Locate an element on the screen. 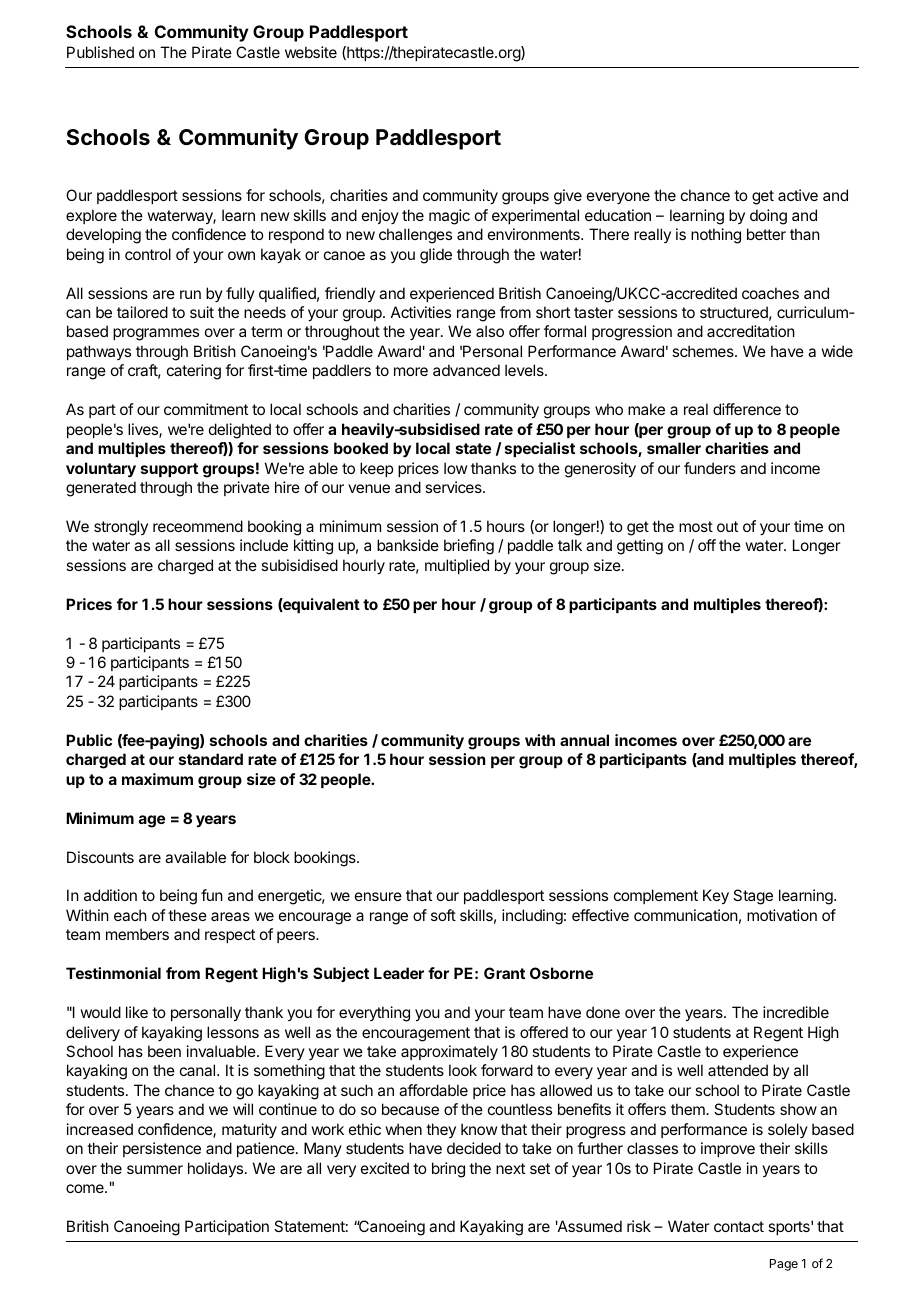 Image resolution: width=924 pixels, height=1308 pixels. website is located at coordinates (311, 52).
